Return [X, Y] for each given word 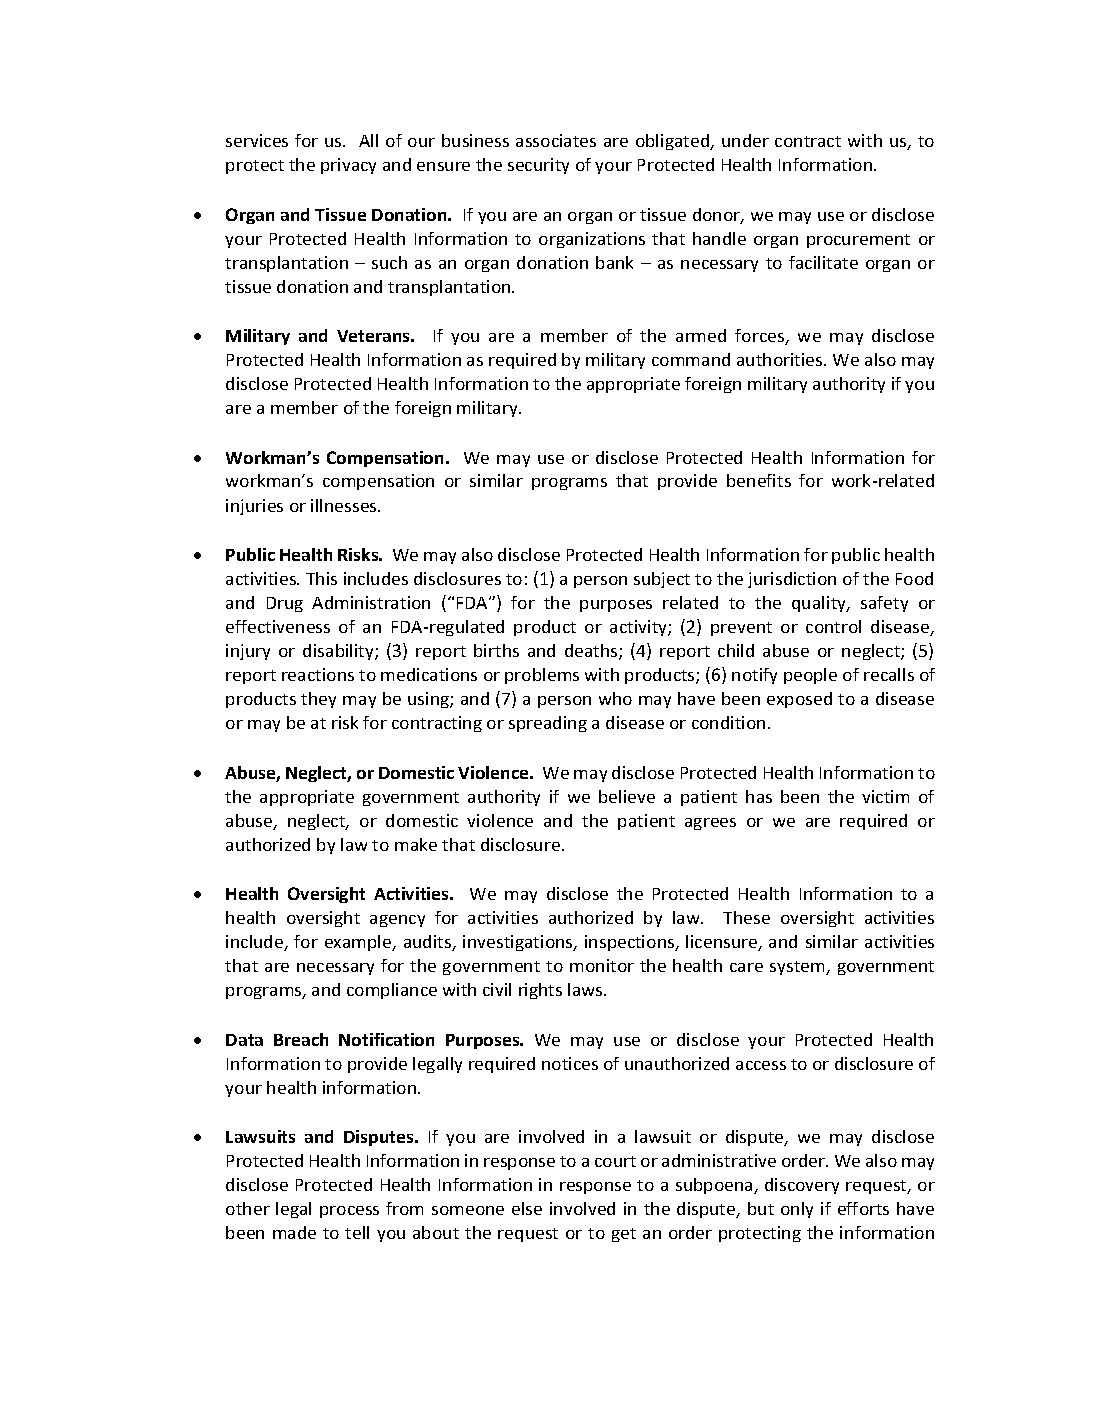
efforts [863, 1208]
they [318, 700]
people [810, 676]
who [615, 698]
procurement [858, 241]
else [527, 1208]
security [538, 166]
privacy [348, 166]
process [349, 1212]
